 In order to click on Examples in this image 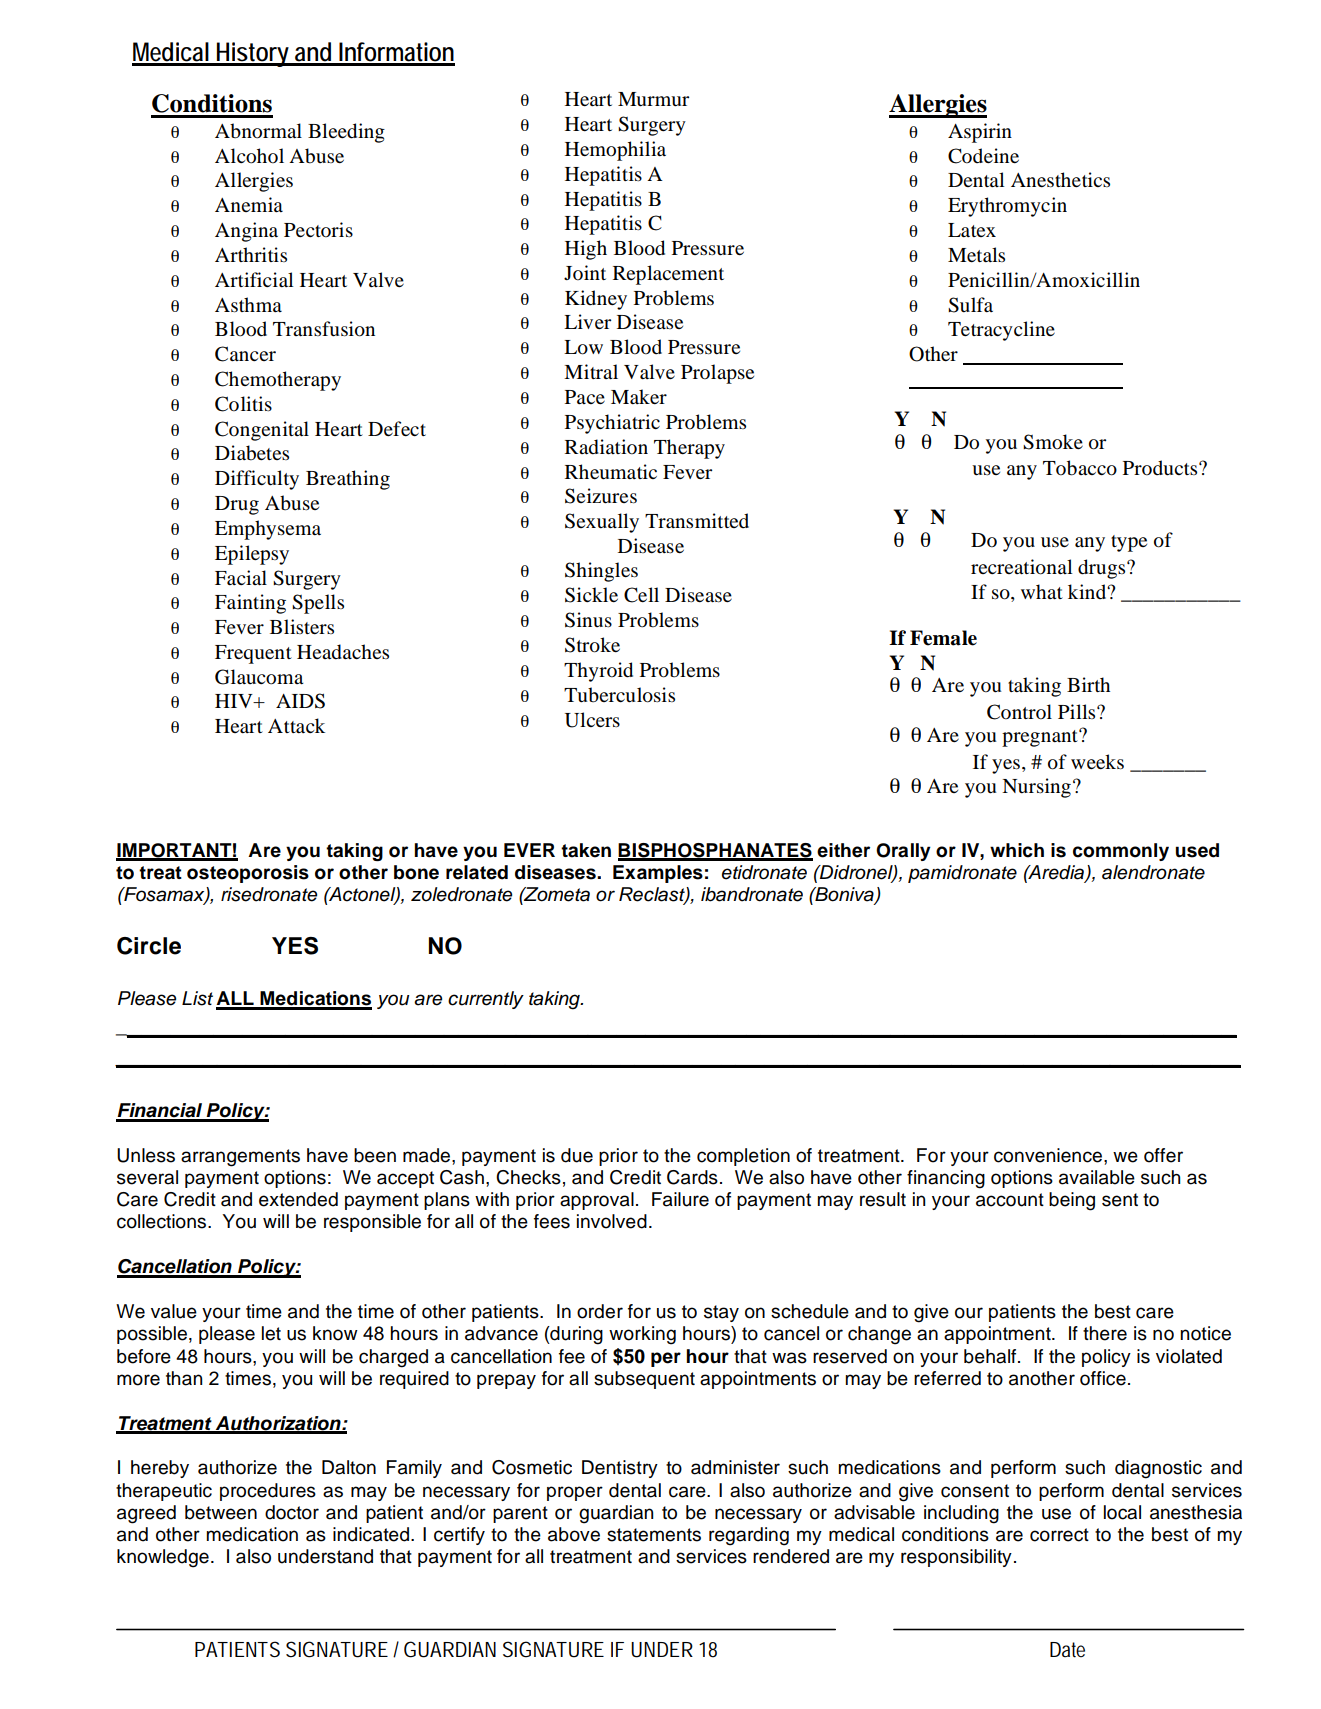, I will do `click(658, 874)`.
